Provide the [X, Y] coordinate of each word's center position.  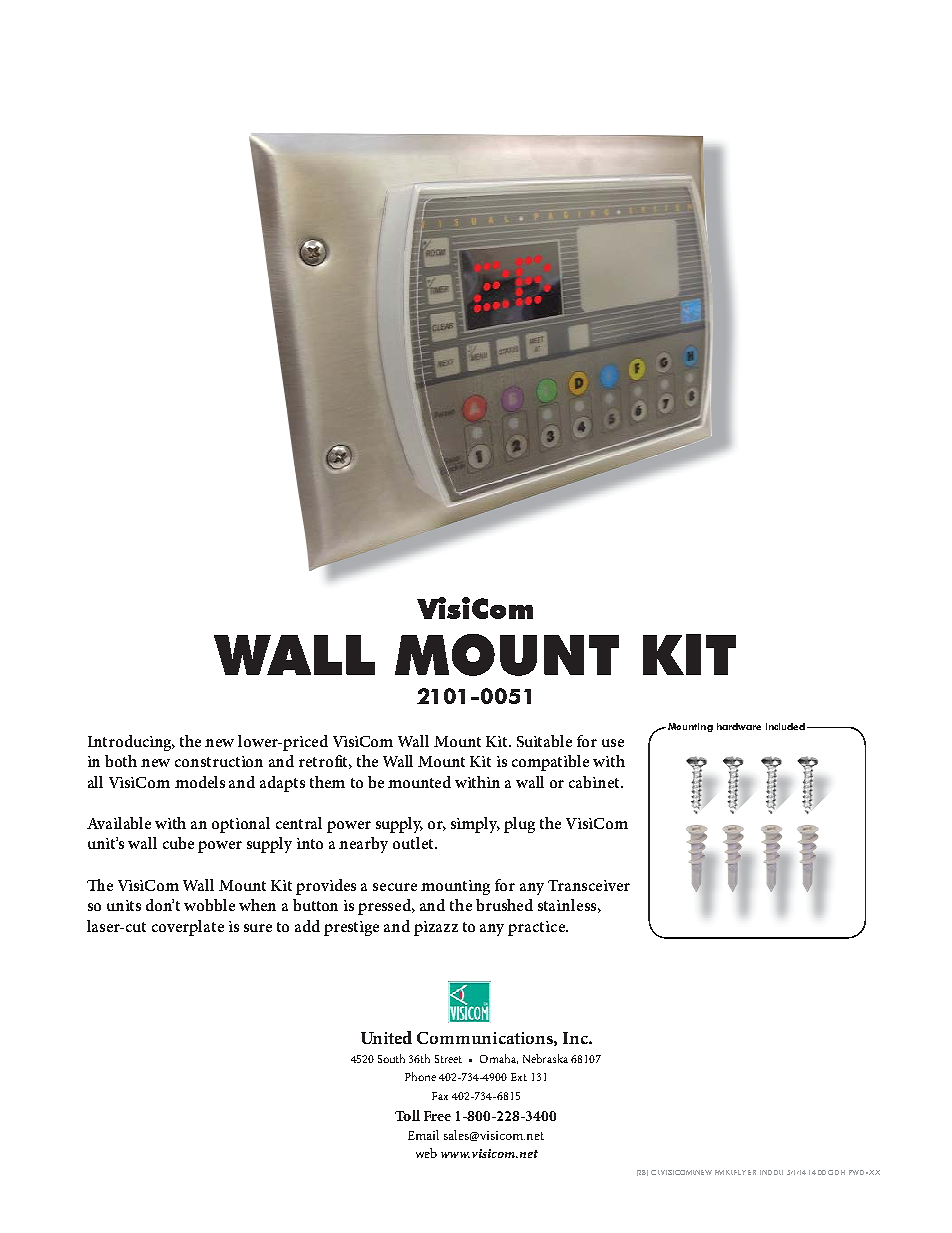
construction [219, 761]
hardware [739, 726]
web [426, 1153]
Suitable [544, 741]
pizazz [436, 928]
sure [258, 928]
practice [537, 928]
